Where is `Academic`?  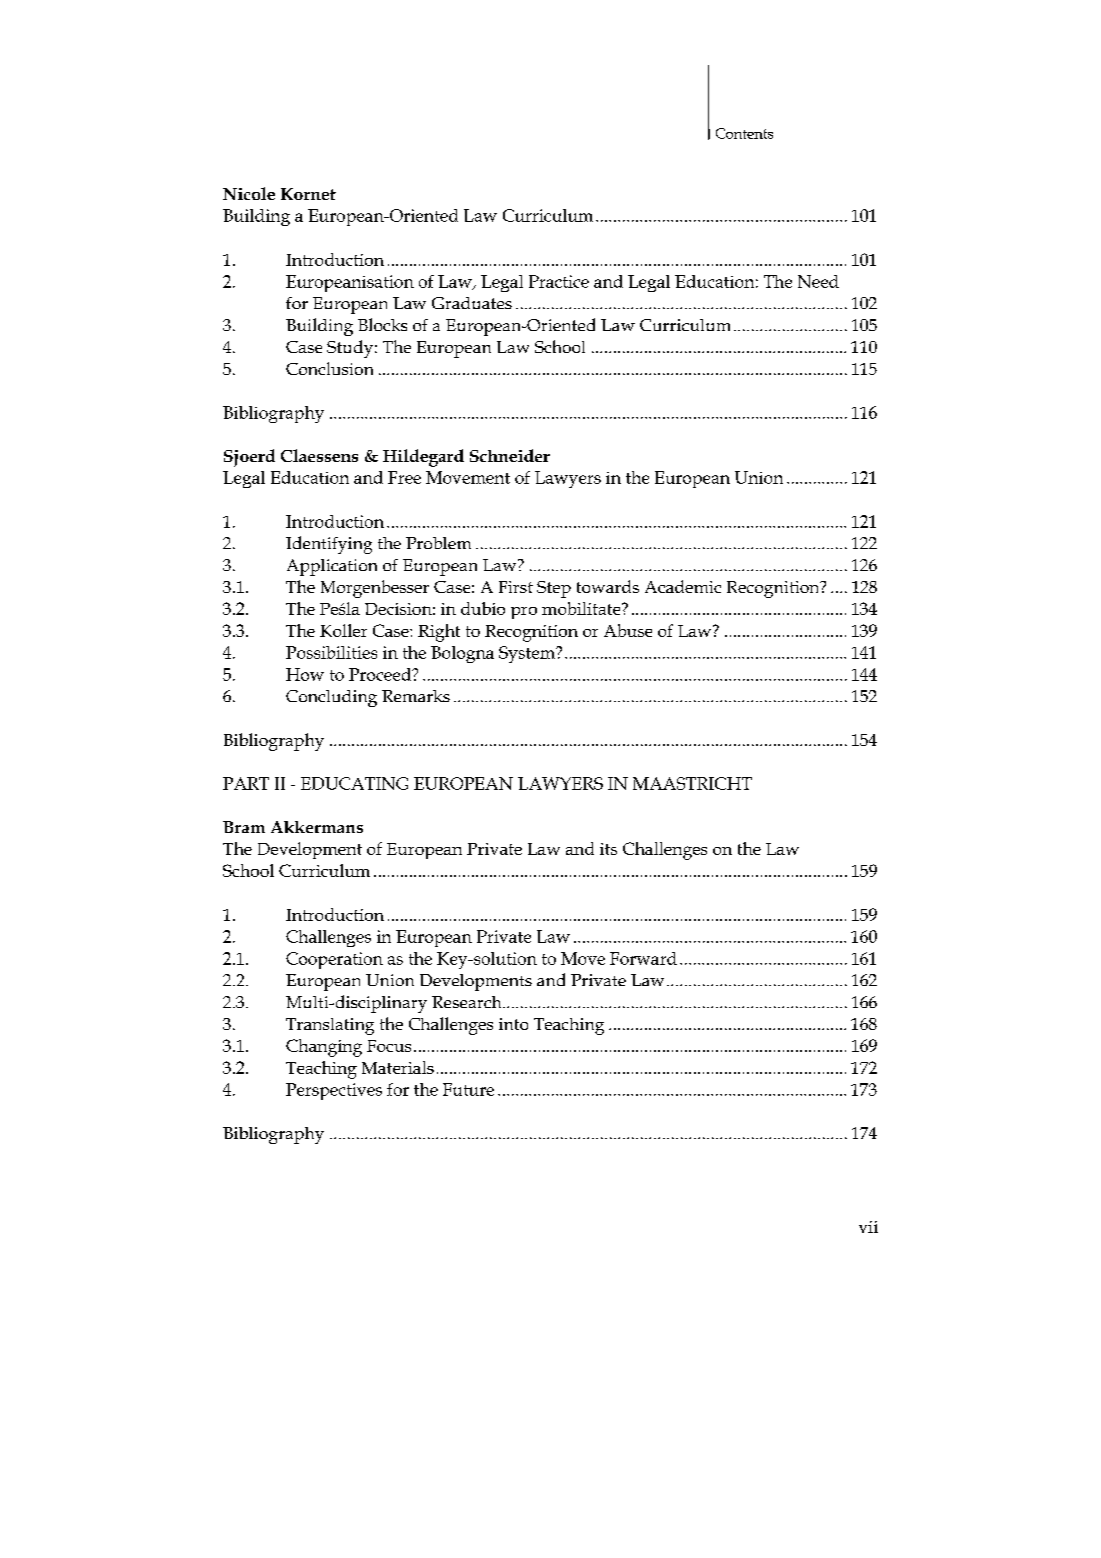 Academic is located at coordinates (683, 586).
